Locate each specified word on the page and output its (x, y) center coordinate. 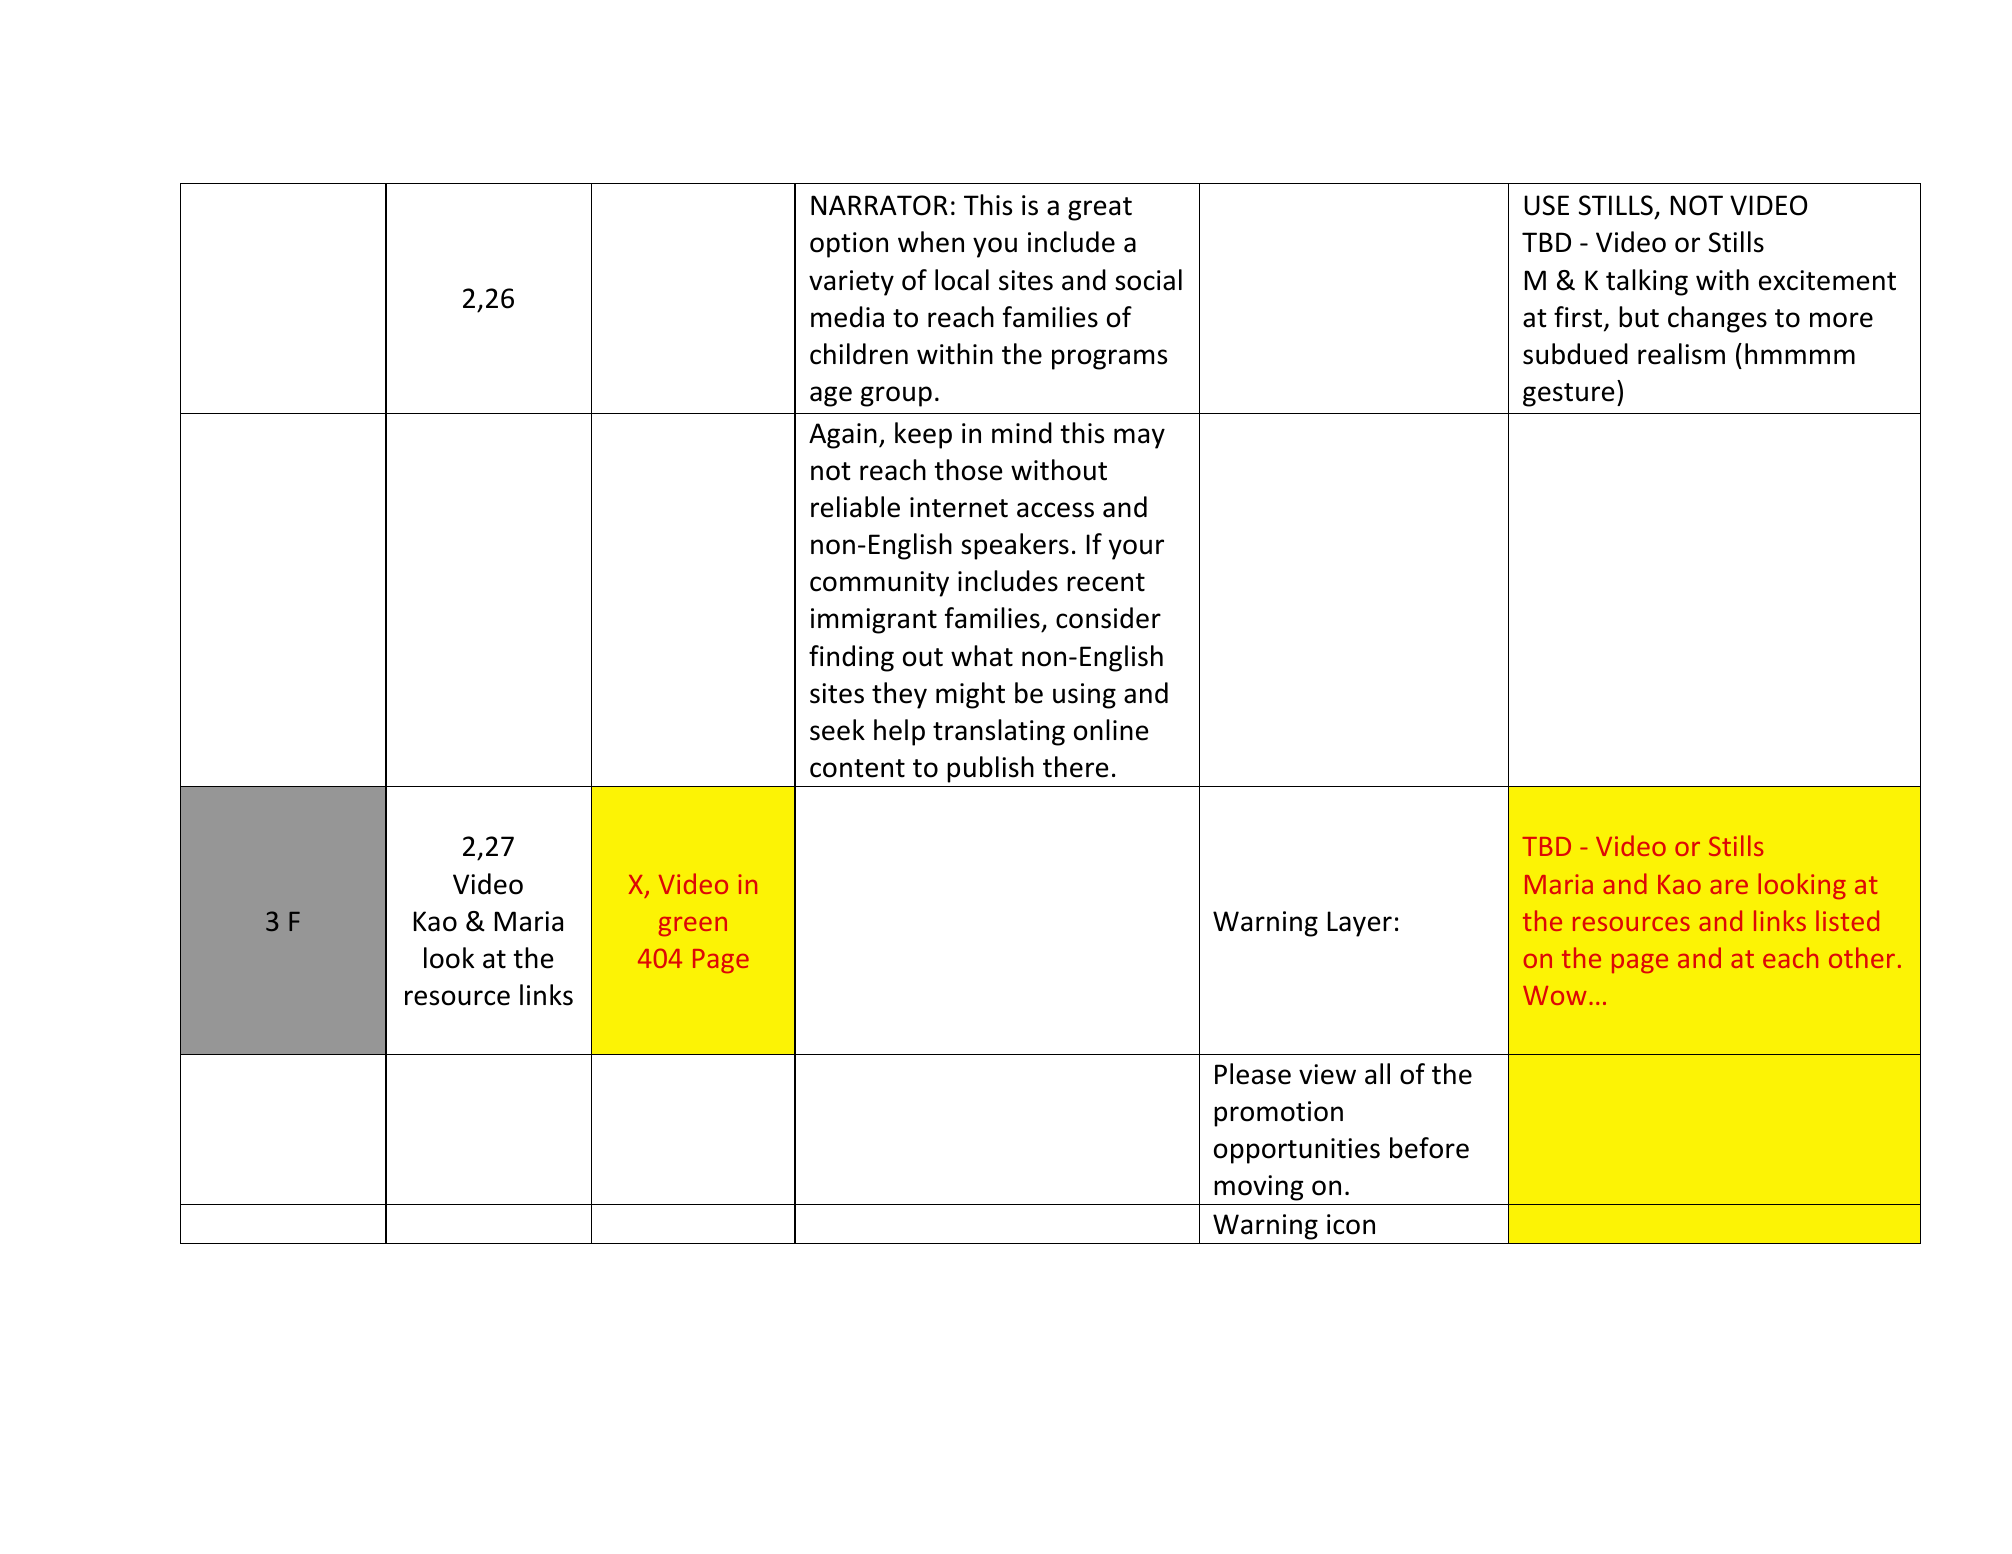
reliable (855, 507)
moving (1258, 1188)
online (1111, 730)
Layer (1360, 924)
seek (837, 730)
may (1139, 438)
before (1429, 1148)
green (693, 926)
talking (1647, 282)
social (1148, 280)
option (849, 245)
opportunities (1297, 1151)
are (1729, 887)
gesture (1568, 395)
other (1862, 957)
